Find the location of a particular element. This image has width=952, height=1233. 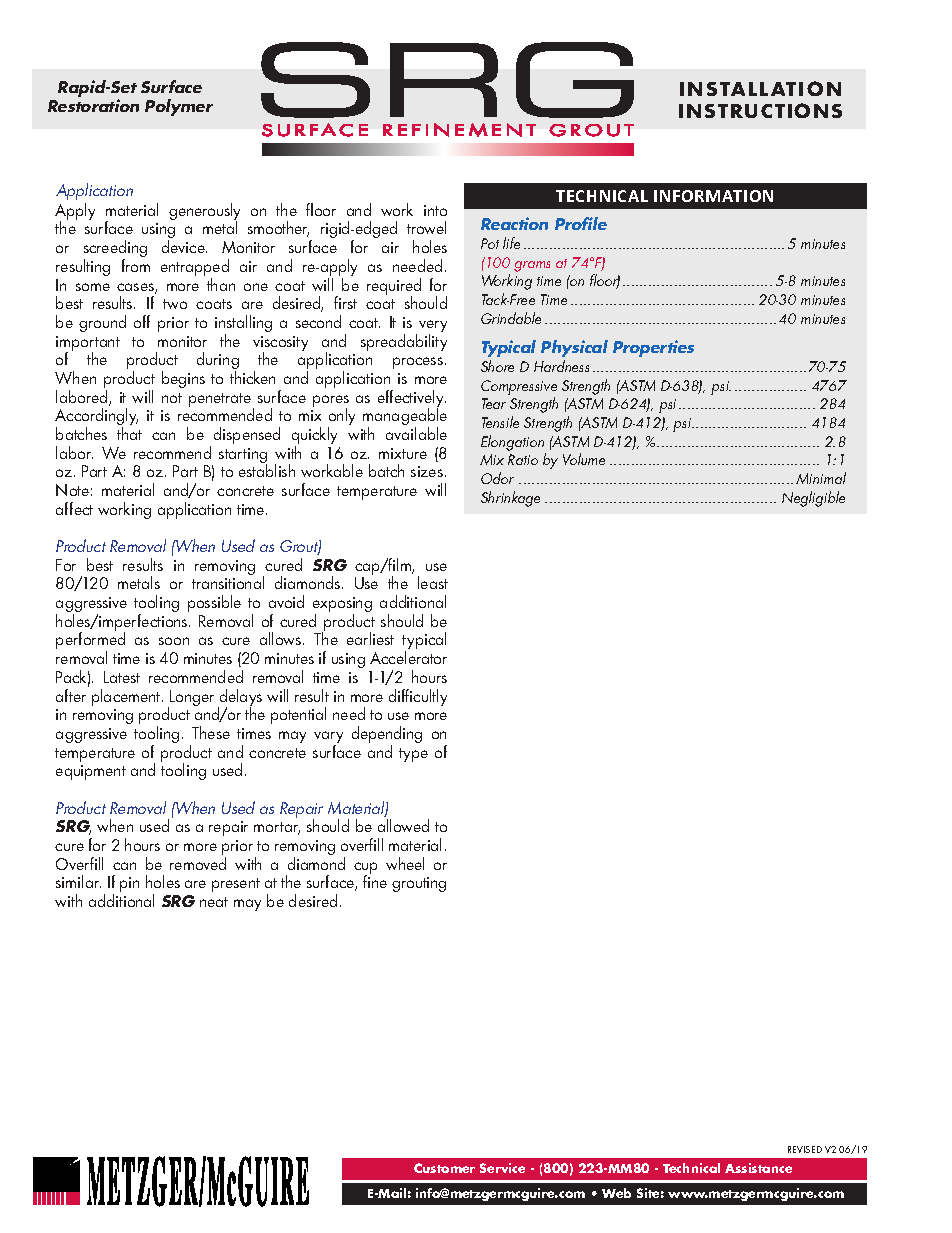

very is located at coordinates (433, 327).
